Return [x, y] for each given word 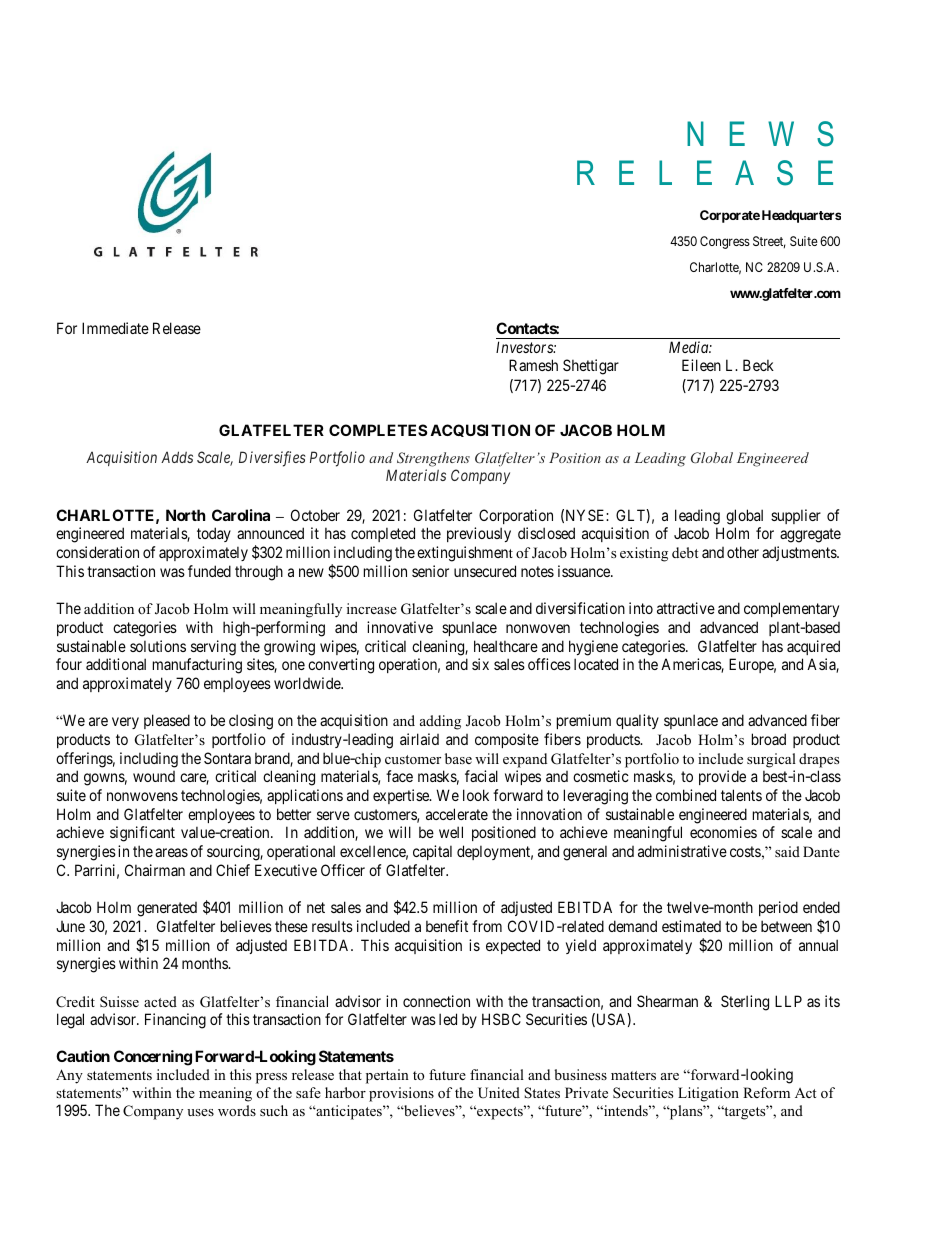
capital [432, 852]
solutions [158, 646]
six [480, 664]
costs [745, 851]
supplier [796, 516]
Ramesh [533, 365]
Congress [725, 242]
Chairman [155, 870]
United [499, 1093]
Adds [177, 457]
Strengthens [433, 459]
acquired [813, 647]
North [185, 515]
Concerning [153, 1058]
